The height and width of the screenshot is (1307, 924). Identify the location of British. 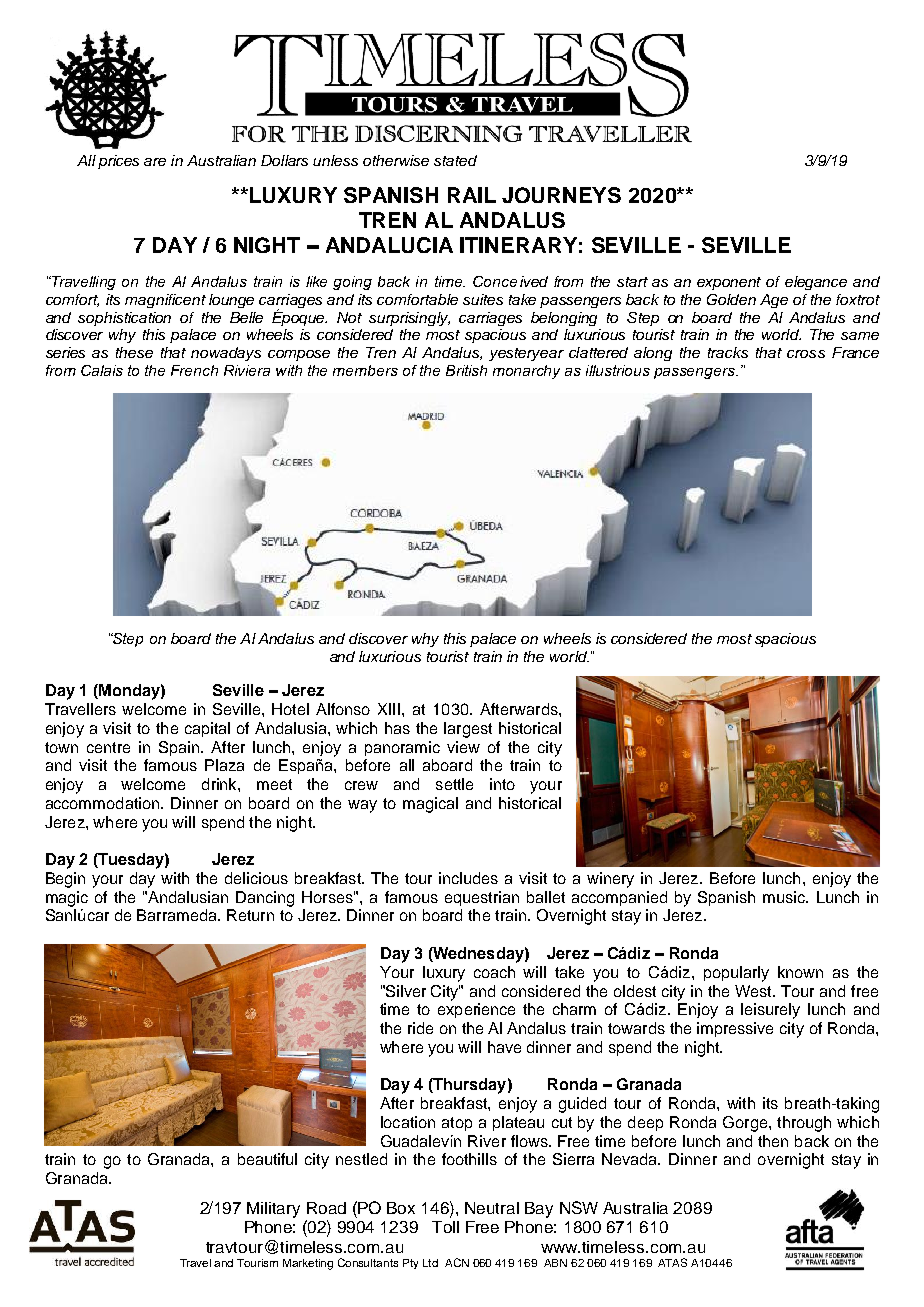
(466, 370).
